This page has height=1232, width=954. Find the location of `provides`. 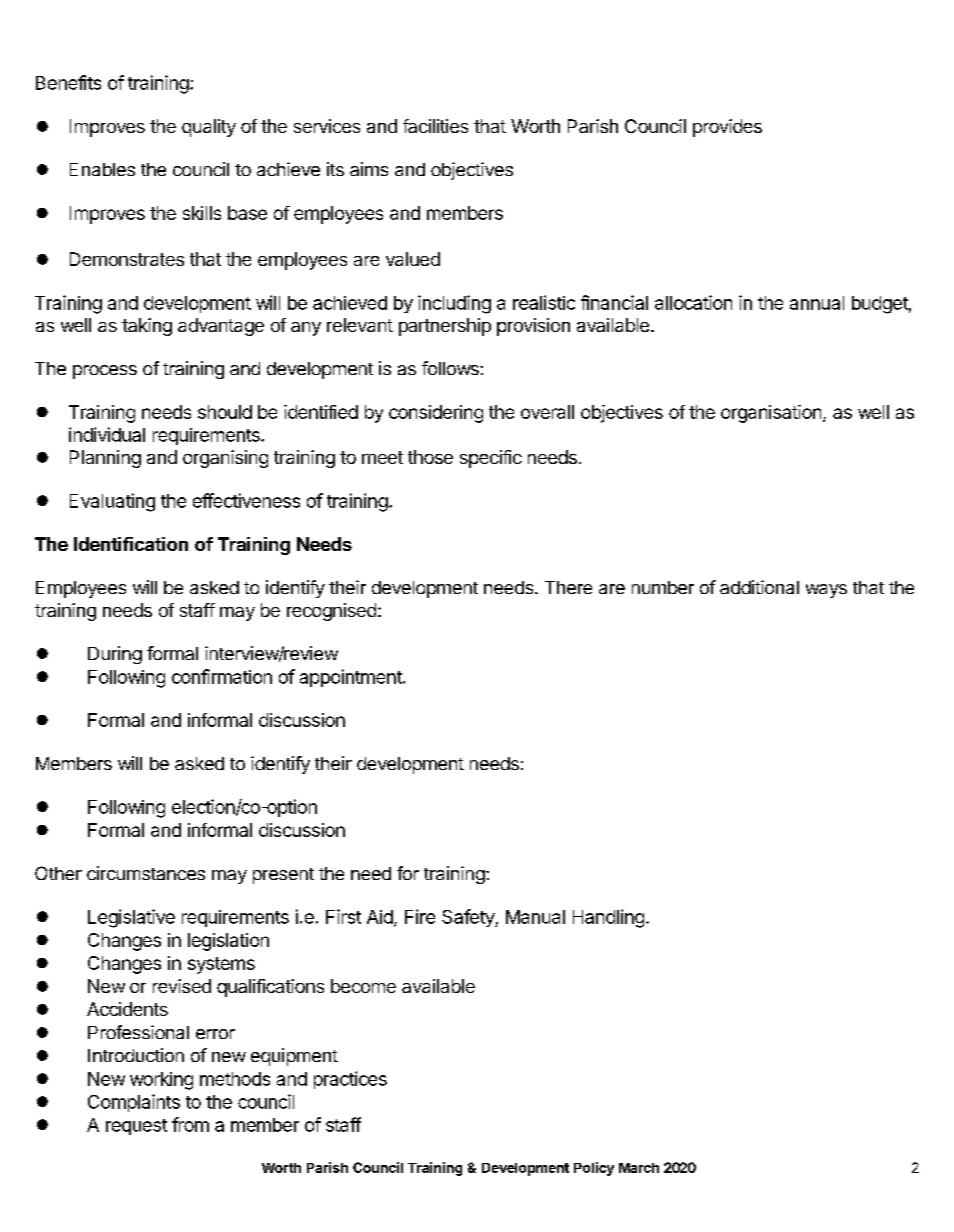

provides is located at coordinates (727, 128).
